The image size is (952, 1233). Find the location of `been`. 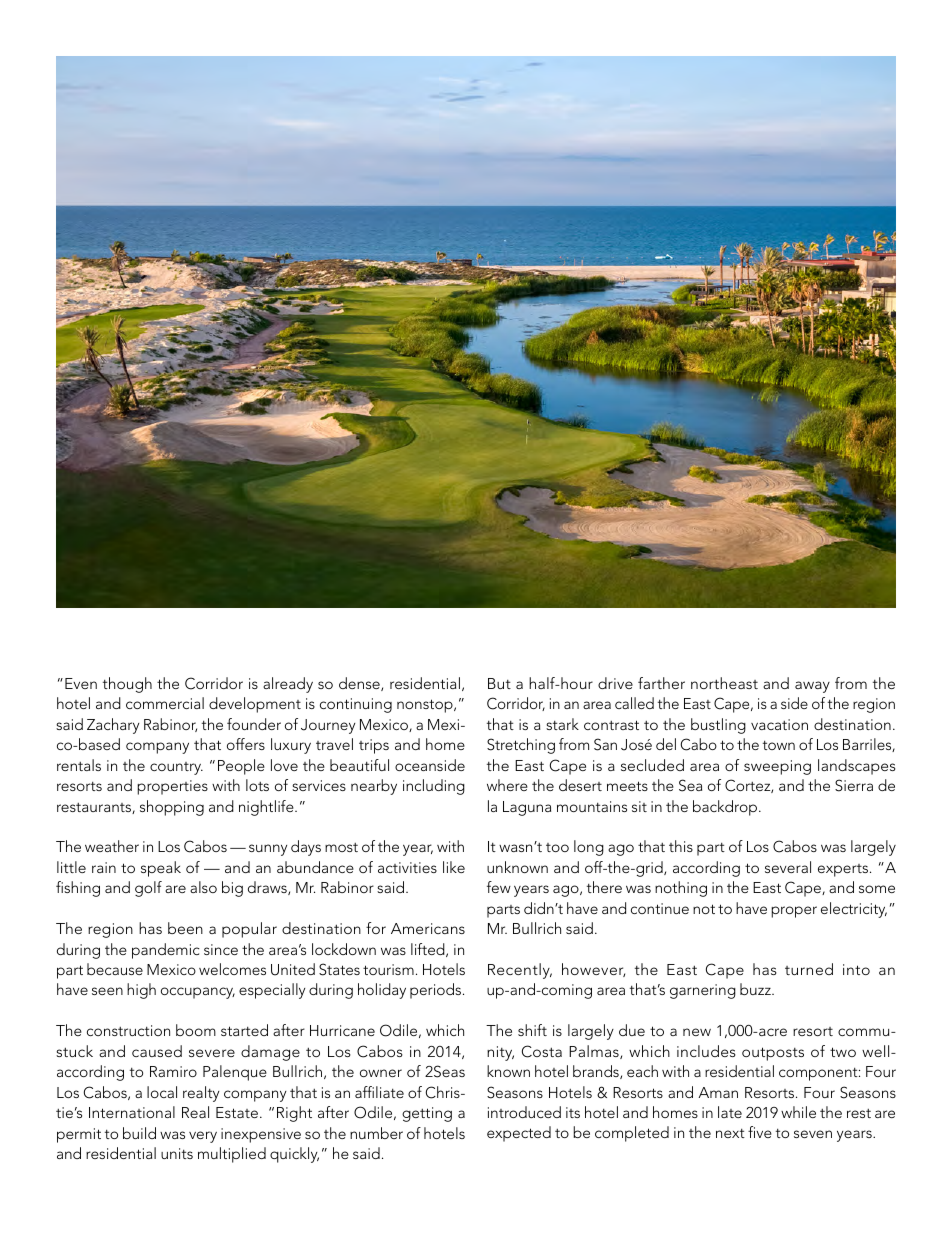

been is located at coordinates (185, 928).
